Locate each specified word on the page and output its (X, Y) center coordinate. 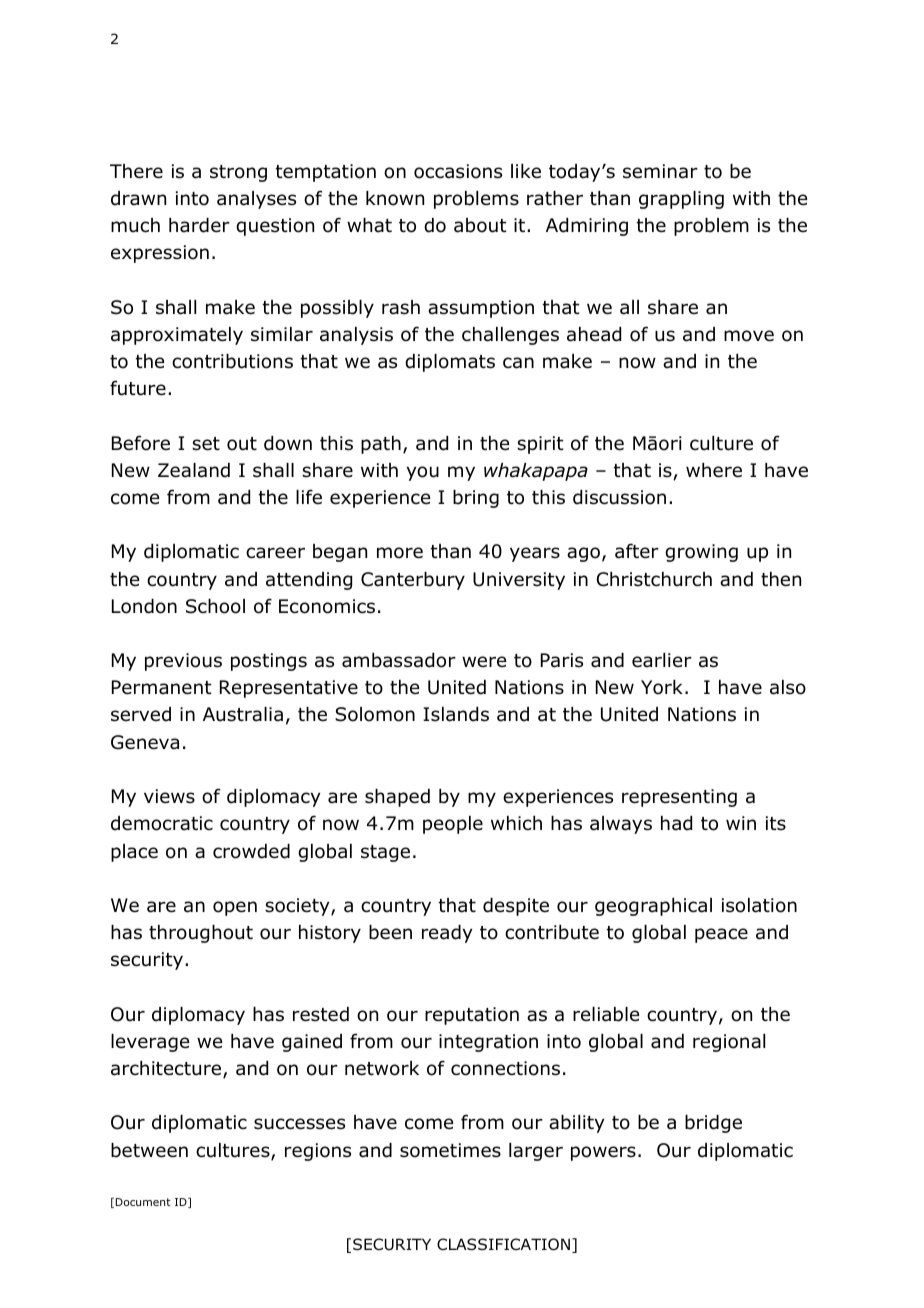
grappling (681, 200)
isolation (759, 905)
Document (143, 1202)
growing (701, 553)
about (480, 225)
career (275, 553)
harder (199, 225)
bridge (713, 1124)
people (453, 825)
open (235, 908)
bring (476, 499)
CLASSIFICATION (503, 1244)
